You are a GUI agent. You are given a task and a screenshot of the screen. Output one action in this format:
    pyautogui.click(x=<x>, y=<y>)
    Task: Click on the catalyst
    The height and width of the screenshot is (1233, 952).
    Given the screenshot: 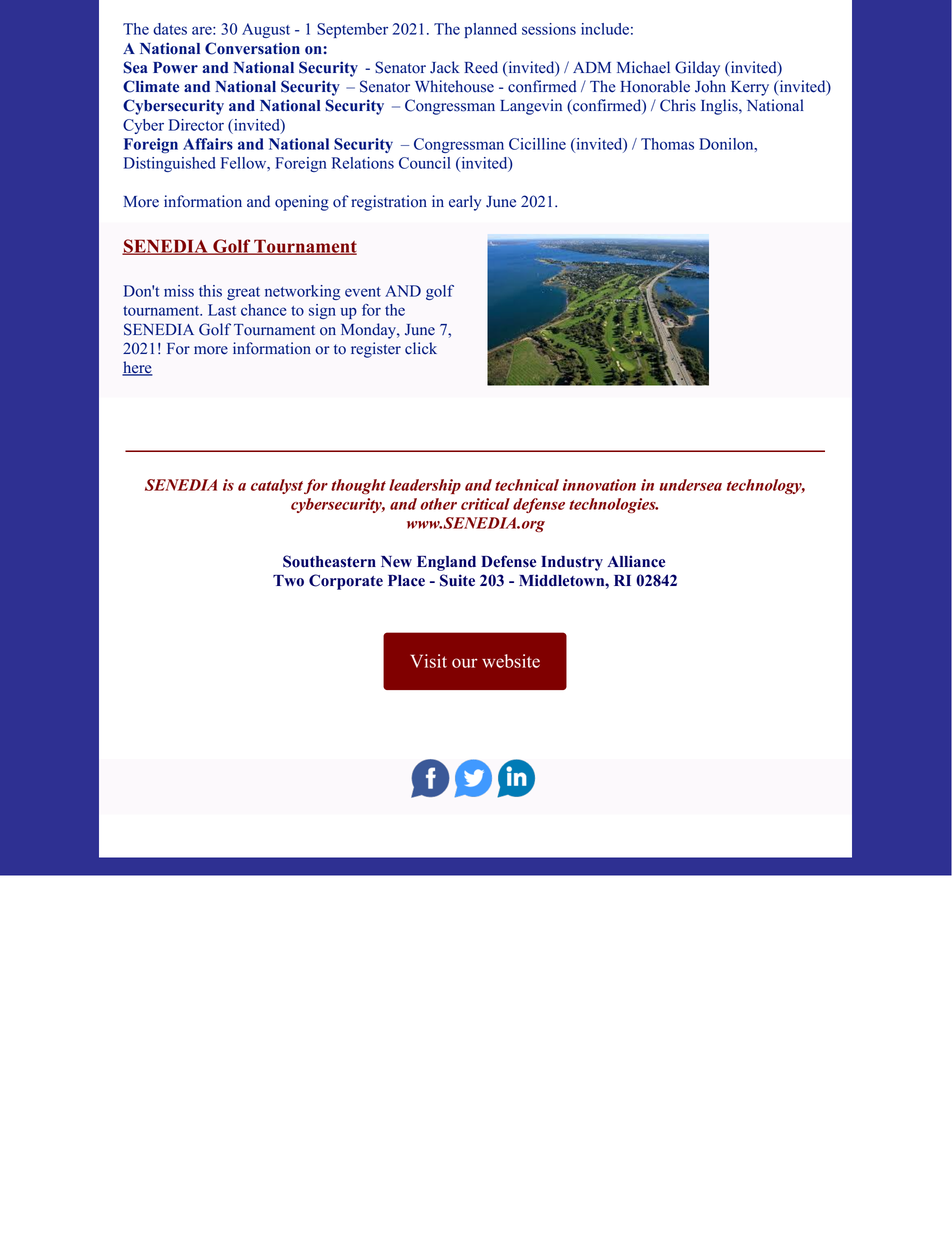 What is the action you would take?
    pyautogui.click(x=277, y=486)
